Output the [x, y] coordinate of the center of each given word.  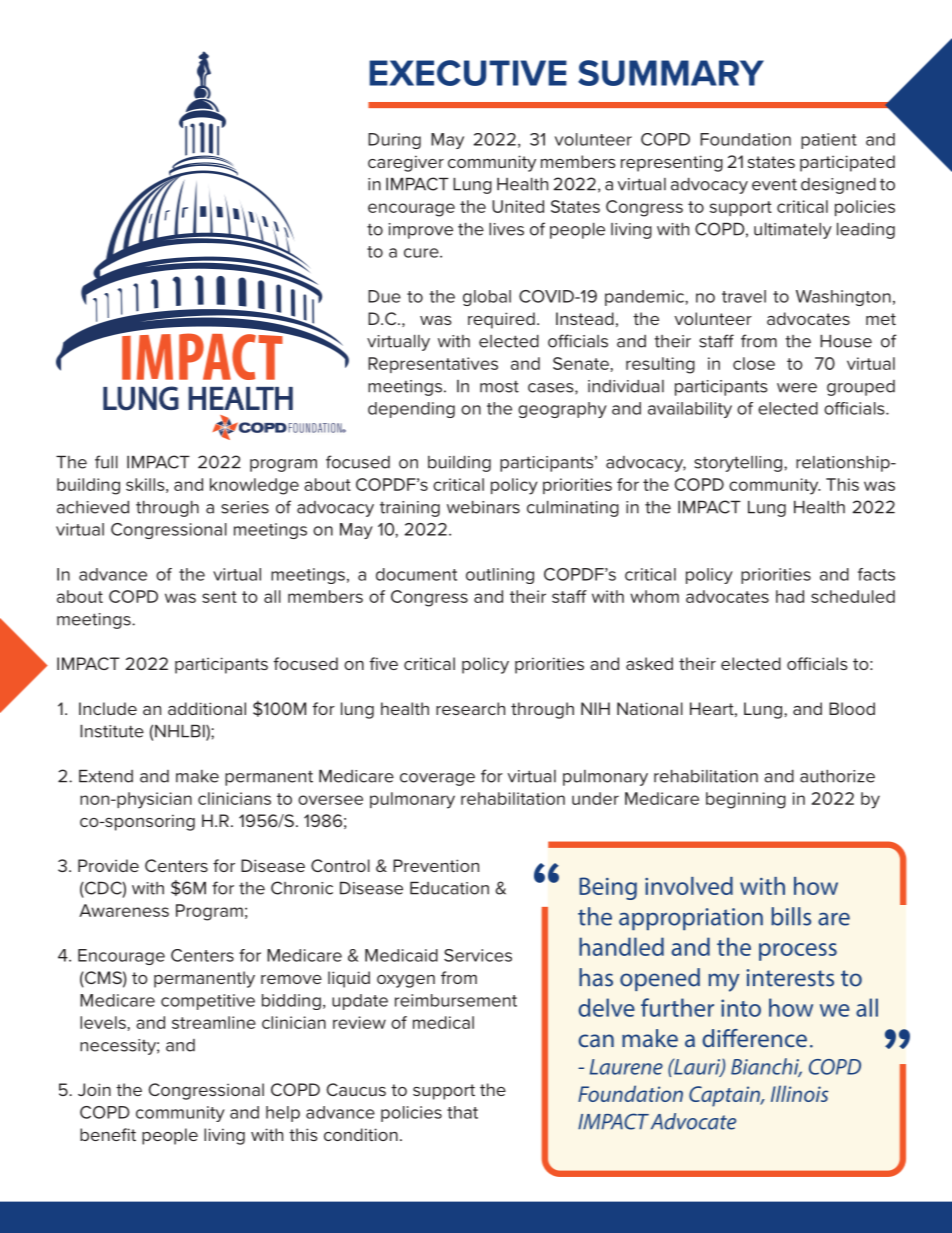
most [499, 386]
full [106, 462]
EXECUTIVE [468, 73]
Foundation [745, 139]
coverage [437, 779]
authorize [837, 776]
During [394, 141]
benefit [108, 1134]
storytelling [739, 464]
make [197, 776]
